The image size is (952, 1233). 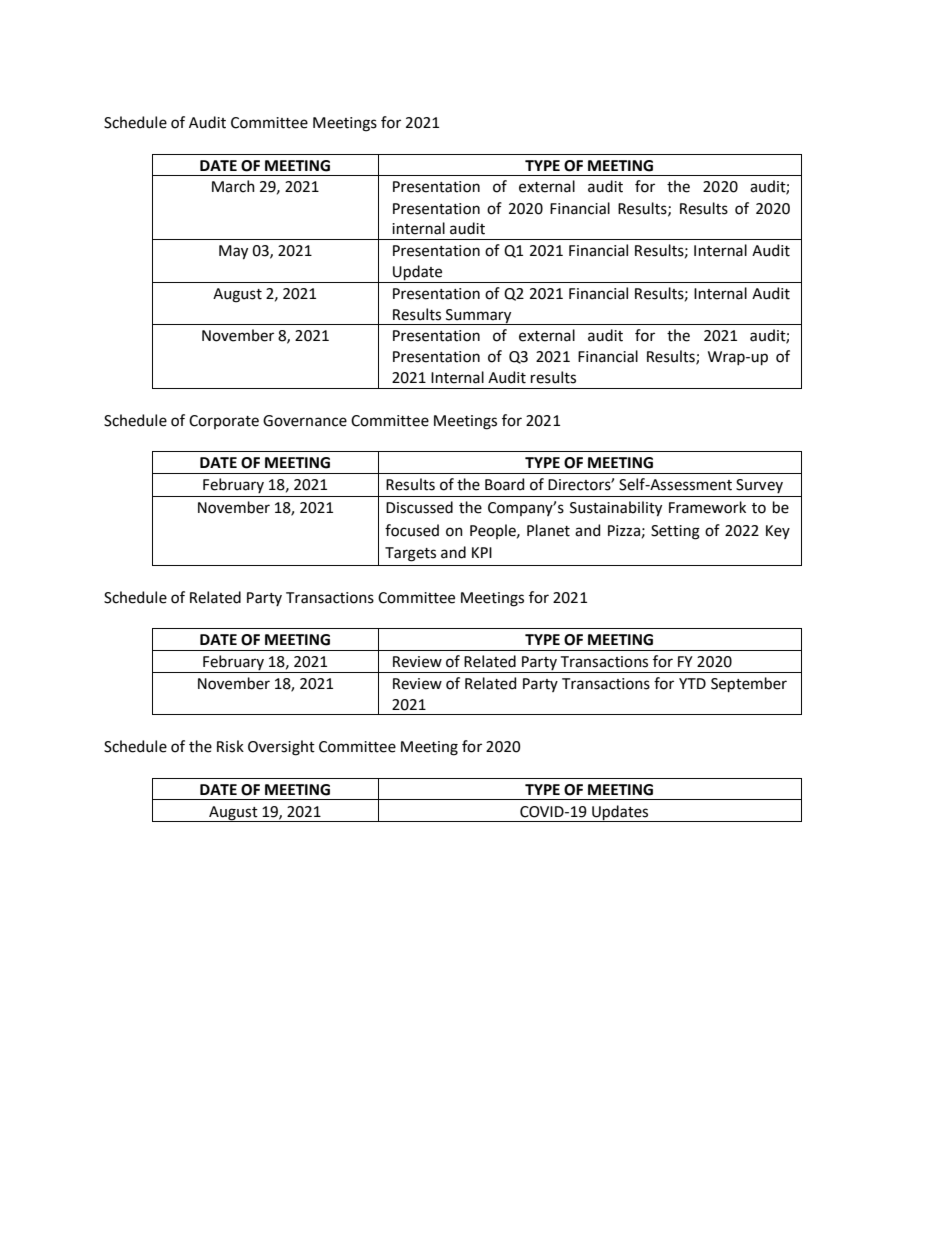 What do you see at coordinates (479, 317) in the screenshot?
I see `Summary` at bounding box center [479, 317].
